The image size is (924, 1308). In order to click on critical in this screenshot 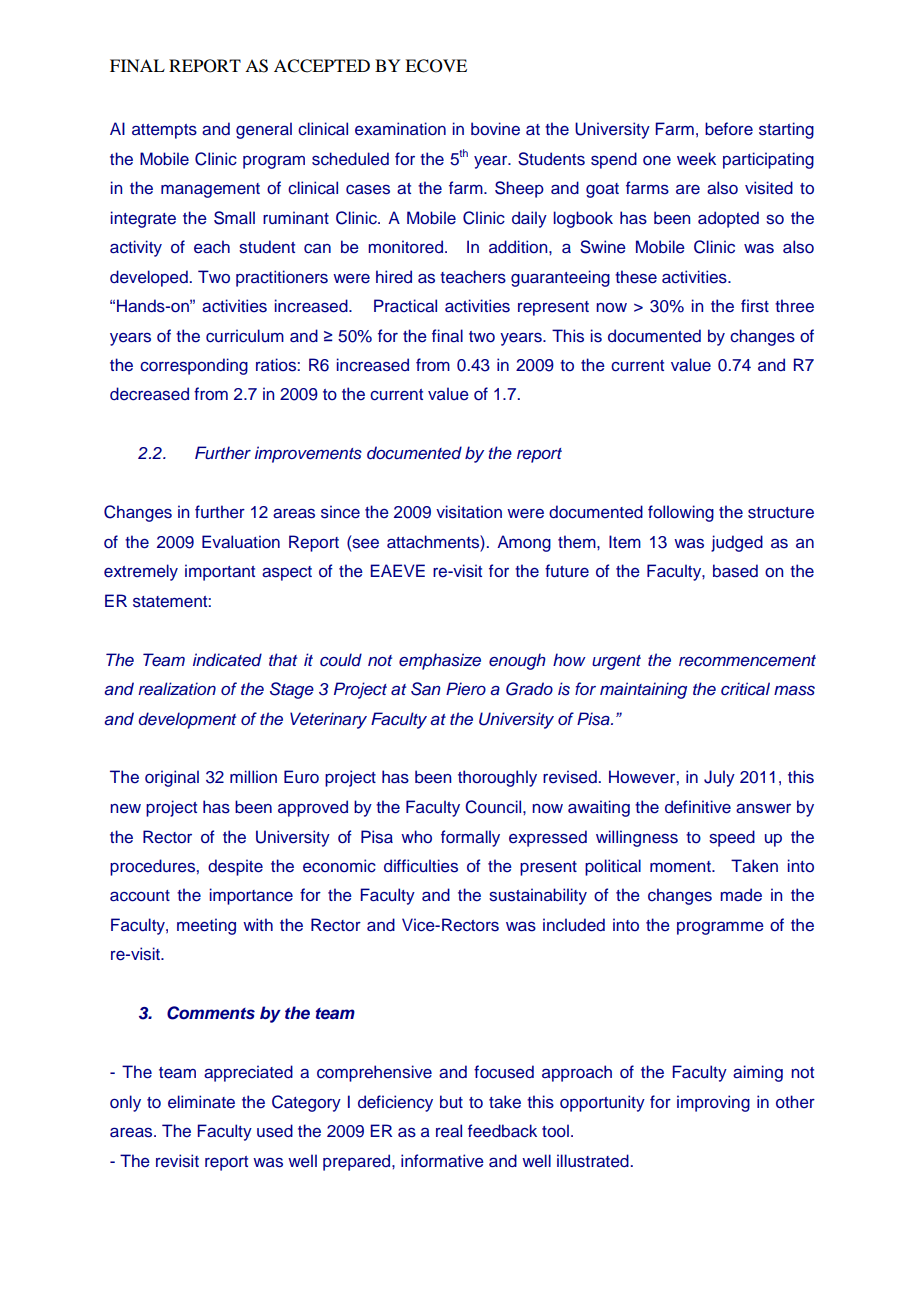, I will do `click(745, 689)`.
